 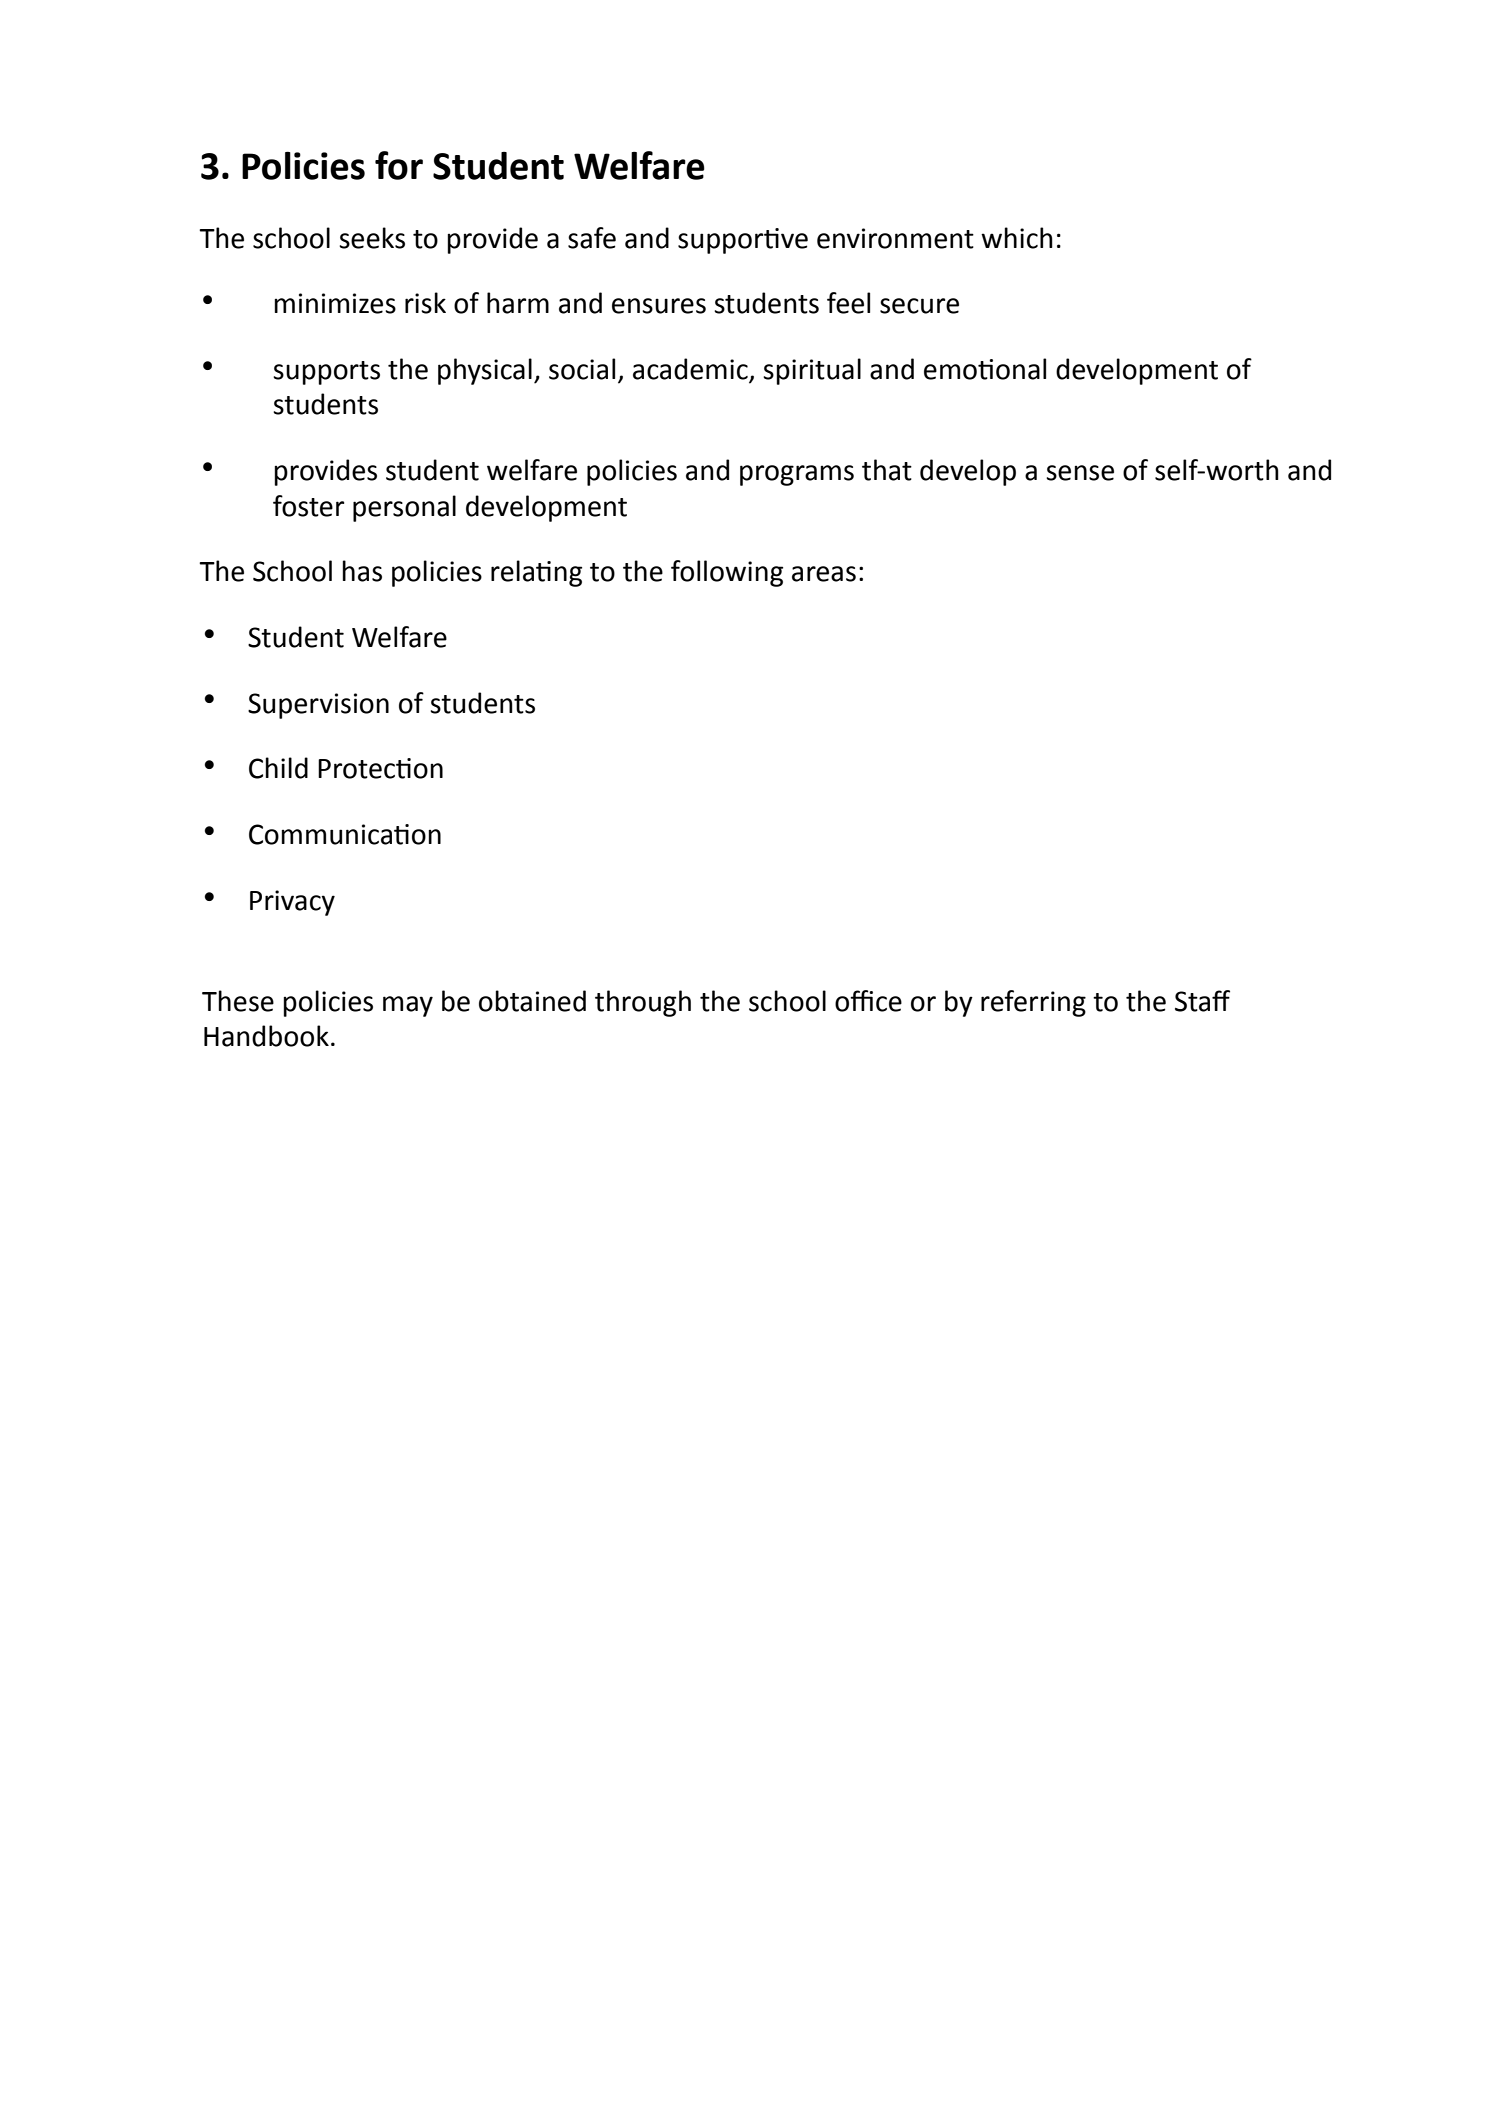 I want to click on referring, so click(x=1033, y=1003).
